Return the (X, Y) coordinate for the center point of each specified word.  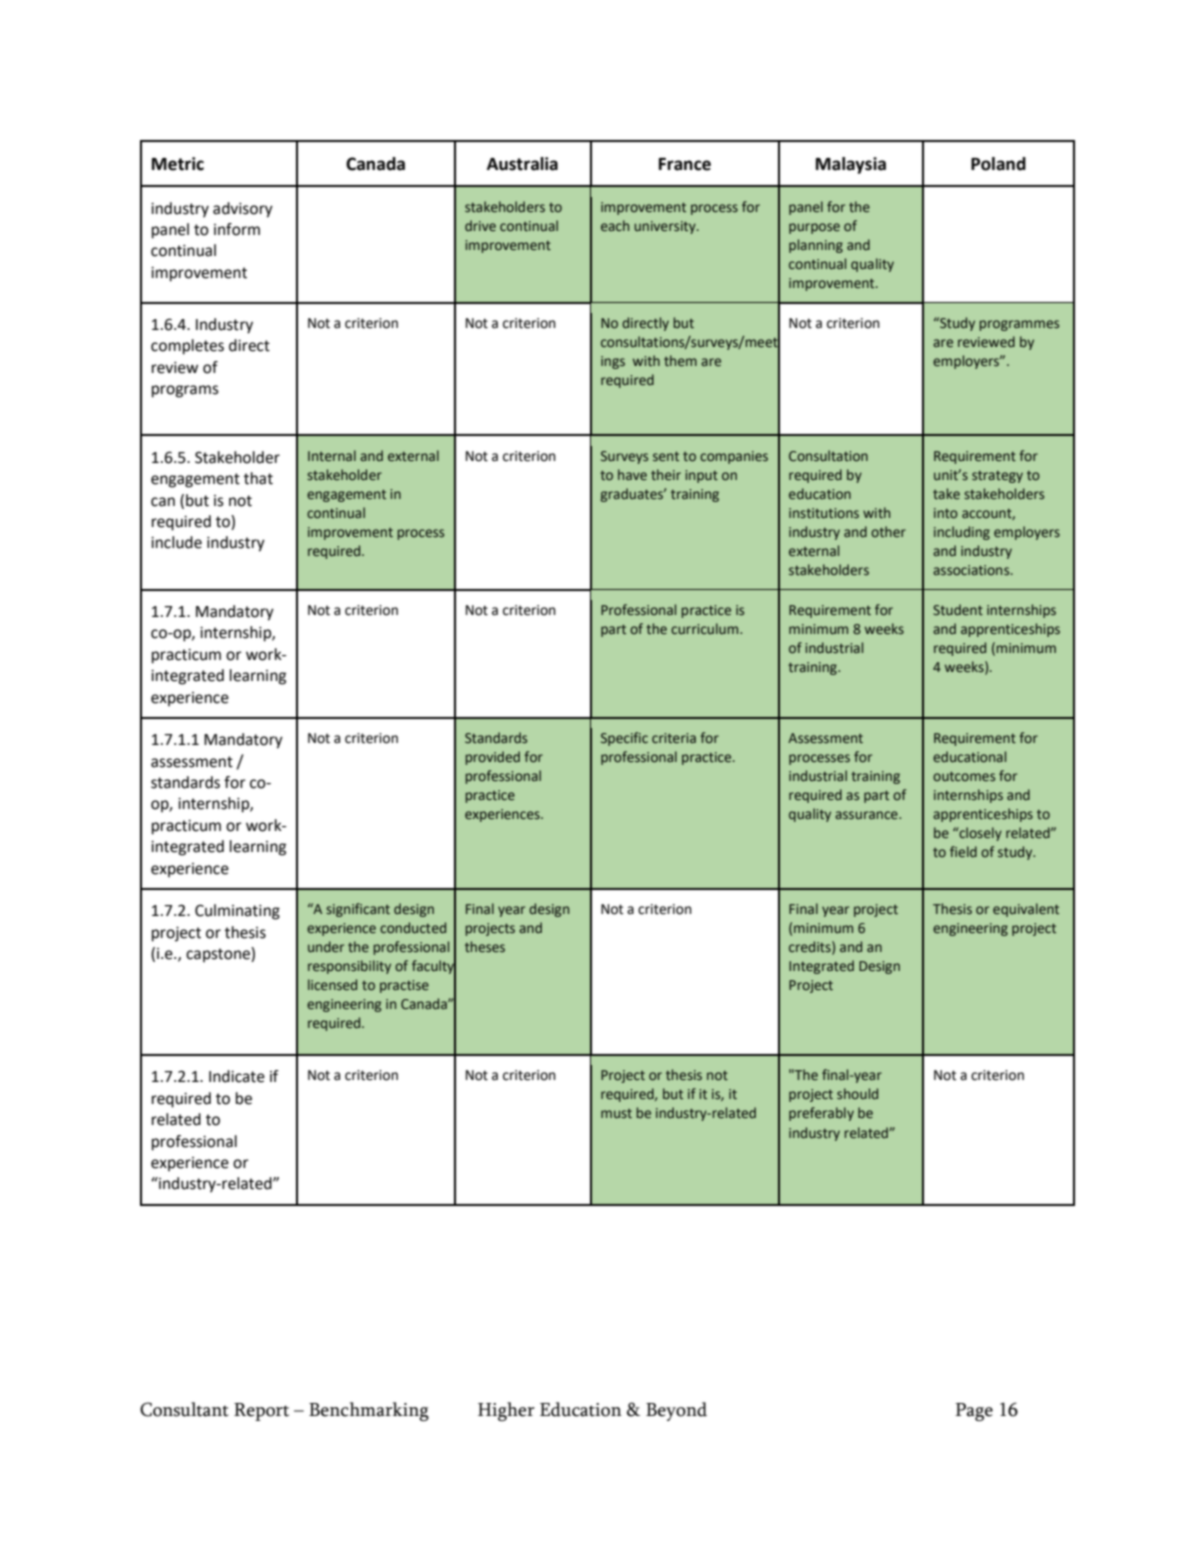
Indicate (237, 1076)
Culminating (237, 912)
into (946, 513)
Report (261, 1412)
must (616, 1113)
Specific (624, 739)
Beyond (676, 1411)
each (615, 225)
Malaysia (851, 165)
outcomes (964, 776)
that (258, 478)
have (632, 474)
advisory (243, 210)
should (857, 1093)
